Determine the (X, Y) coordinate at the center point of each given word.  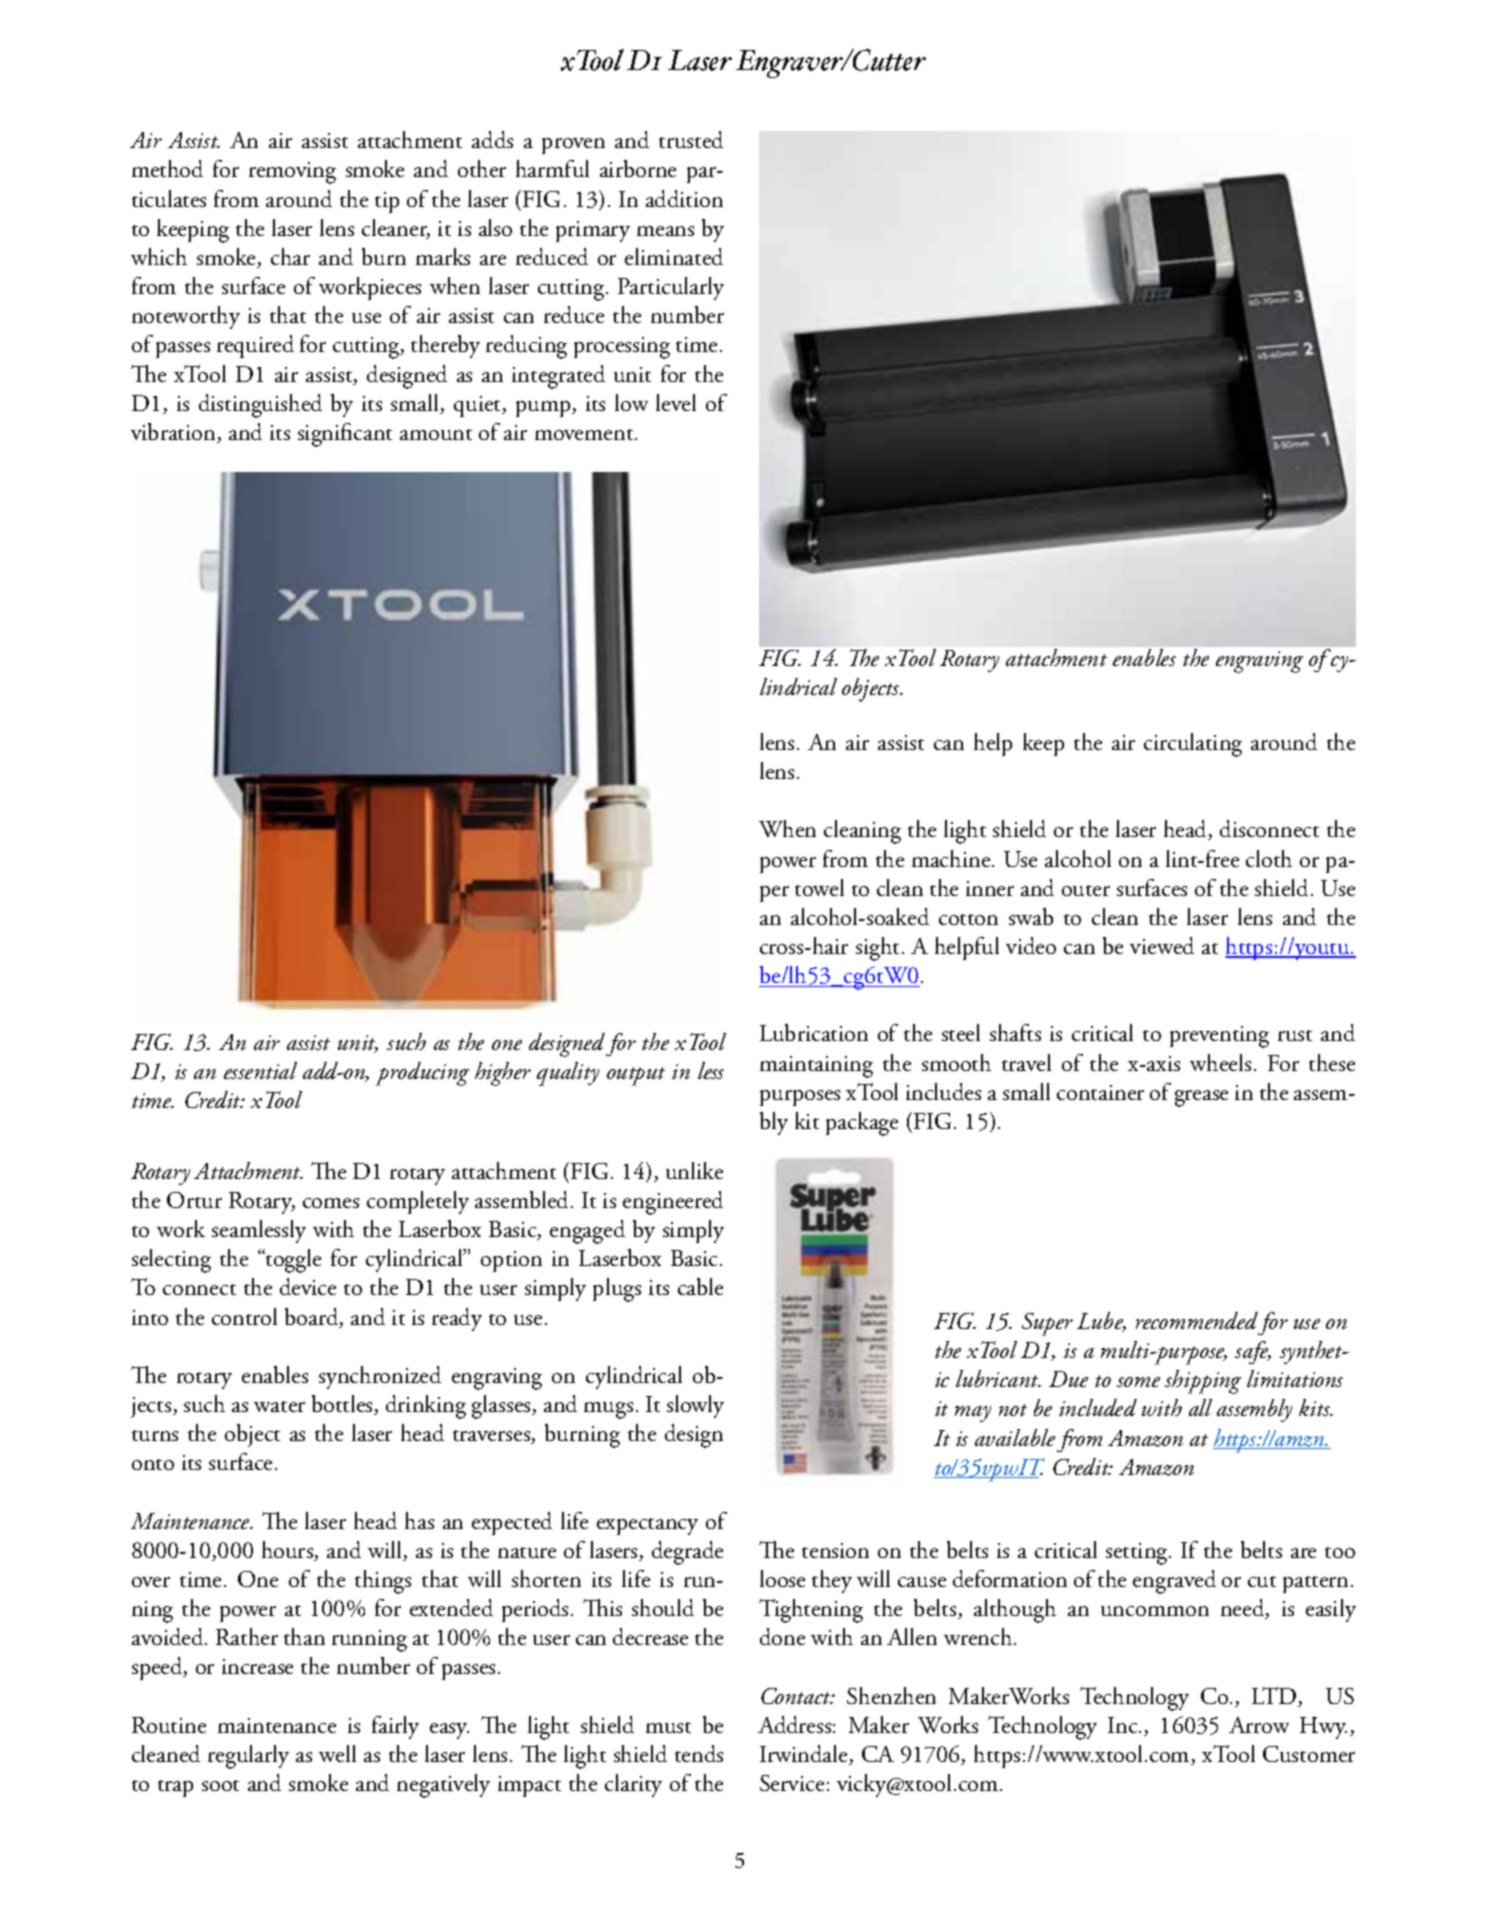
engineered (673, 1203)
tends (699, 1753)
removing (292, 173)
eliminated (674, 256)
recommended (1197, 1320)
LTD (1275, 1697)
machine (952, 858)
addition (684, 198)
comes (331, 1203)
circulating (1193, 745)
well (337, 1753)
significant (345, 435)
